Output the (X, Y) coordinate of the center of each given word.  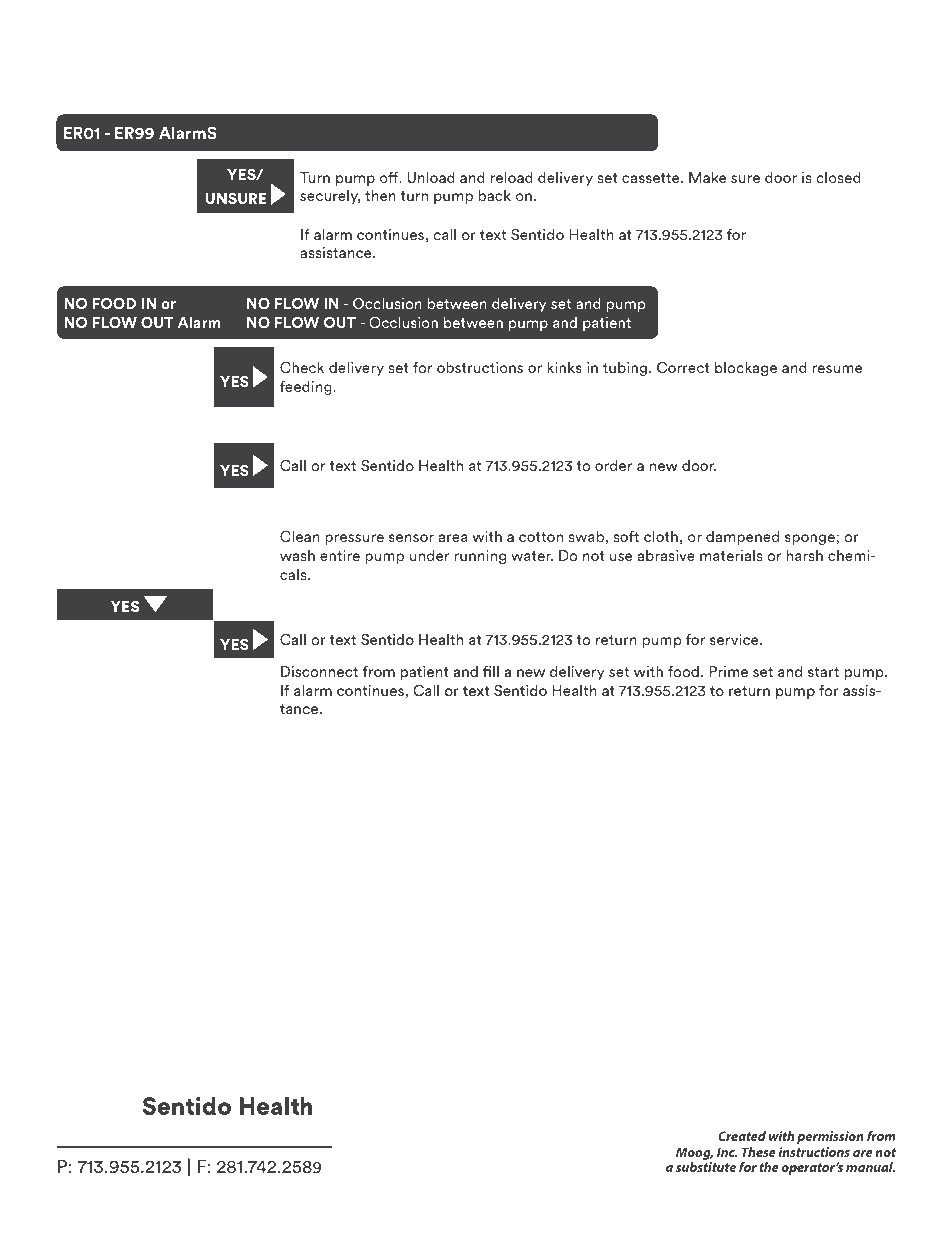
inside (159, 456)
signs (85, 663)
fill (491, 671)
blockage (746, 368)
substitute (706, 1167)
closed (838, 177)
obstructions (480, 367)
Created (742, 1136)
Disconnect (319, 671)
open (80, 209)
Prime (728, 671)
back (495, 195)
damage (155, 663)
